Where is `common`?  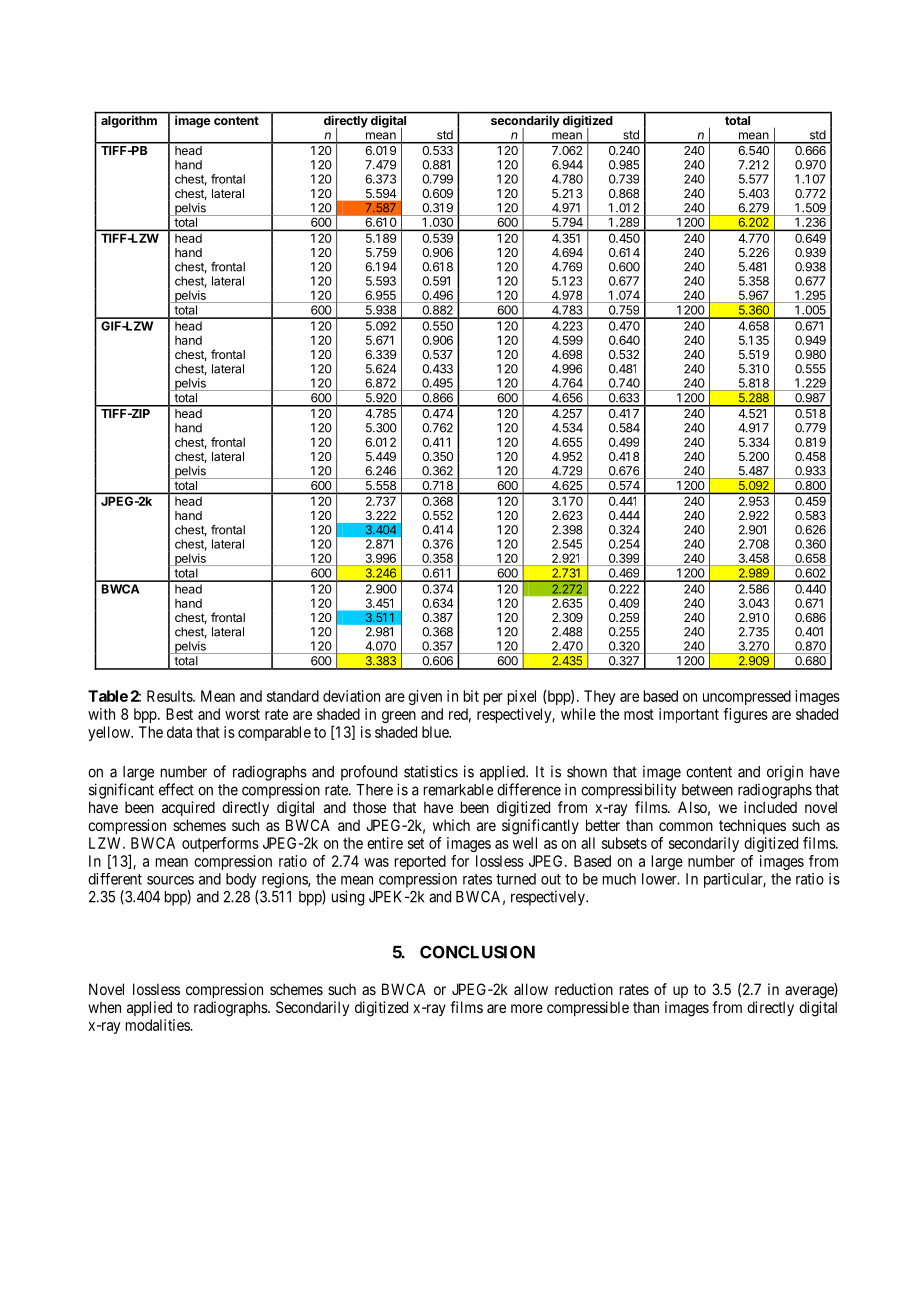 common is located at coordinates (686, 826).
